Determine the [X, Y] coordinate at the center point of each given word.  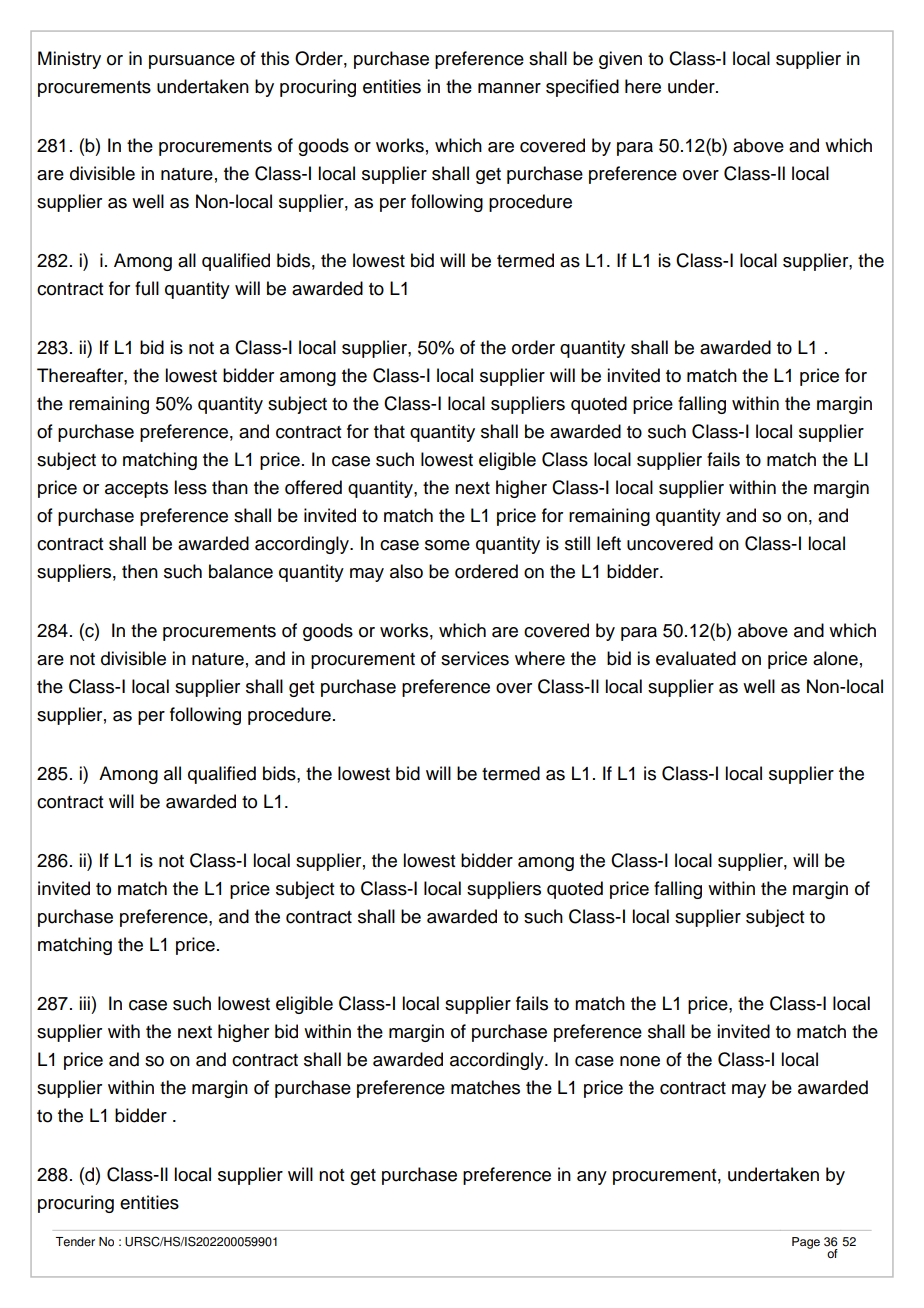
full [147, 288]
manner [509, 88]
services [475, 658]
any [592, 1178]
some [447, 545]
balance [241, 571]
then [140, 571]
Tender [75, 1242]
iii [84, 1003]
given [620, 60]
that [389, 431]
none [640, 1061]
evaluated [696, 658]
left [609, 543]
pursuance [192, 62]
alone [835, 658]
